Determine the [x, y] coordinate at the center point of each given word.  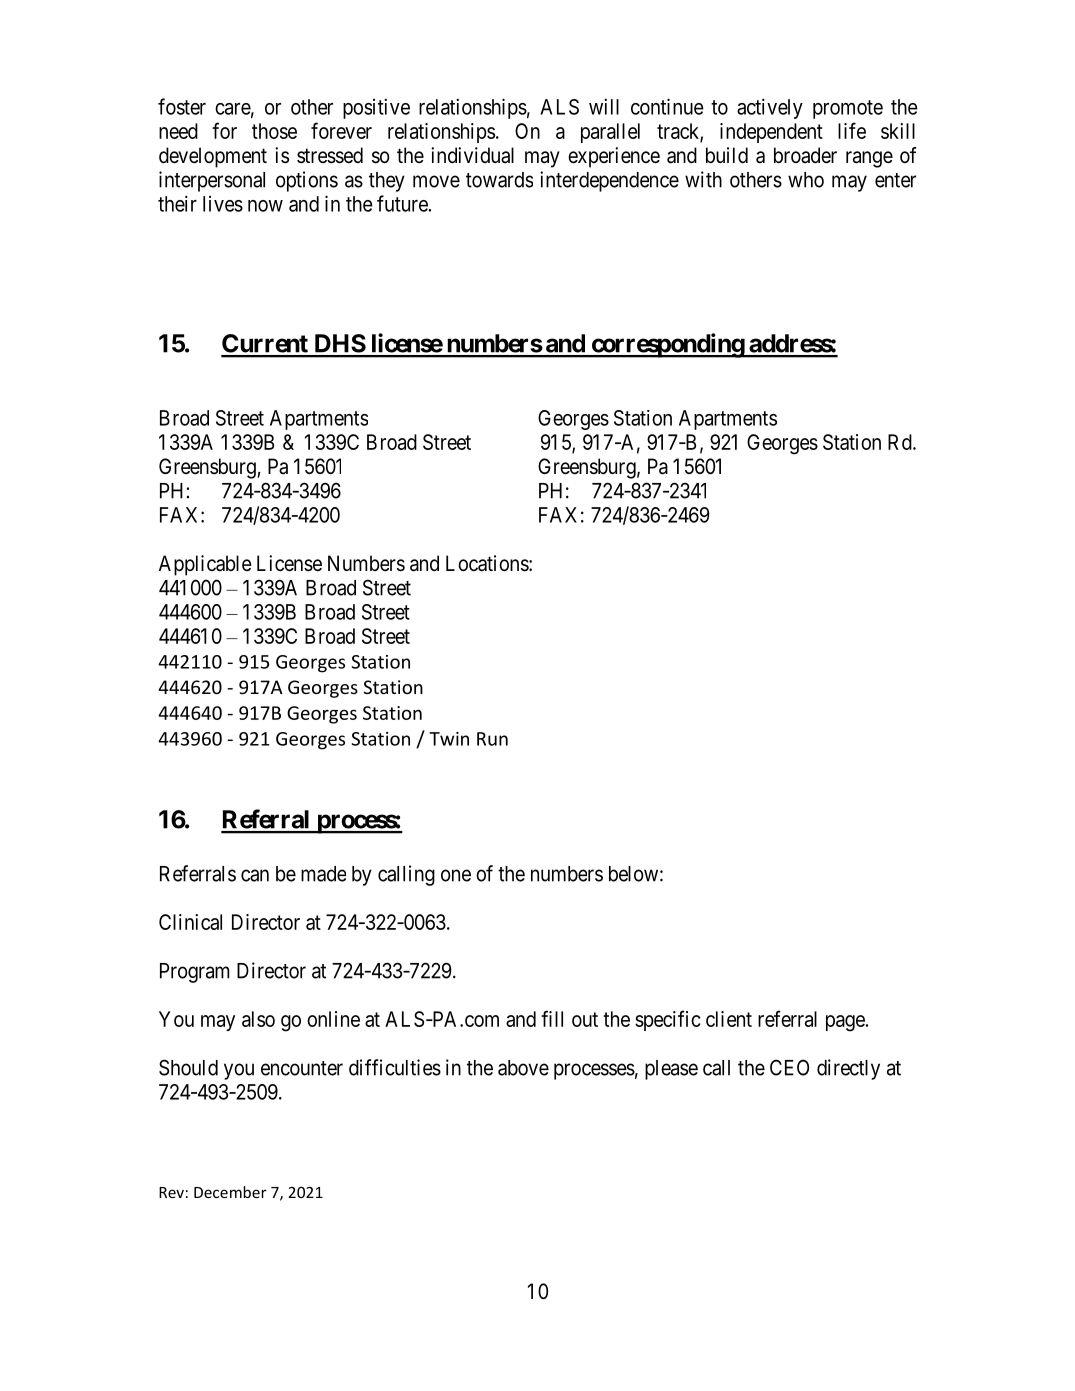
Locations [488, 563]
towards [499, 180]
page [845, 1023]
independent [771, 133]
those [274, 131]
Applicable [205, 565]
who [806, 180]
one [456, 875]
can [255, 875]
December [230, 1192]
